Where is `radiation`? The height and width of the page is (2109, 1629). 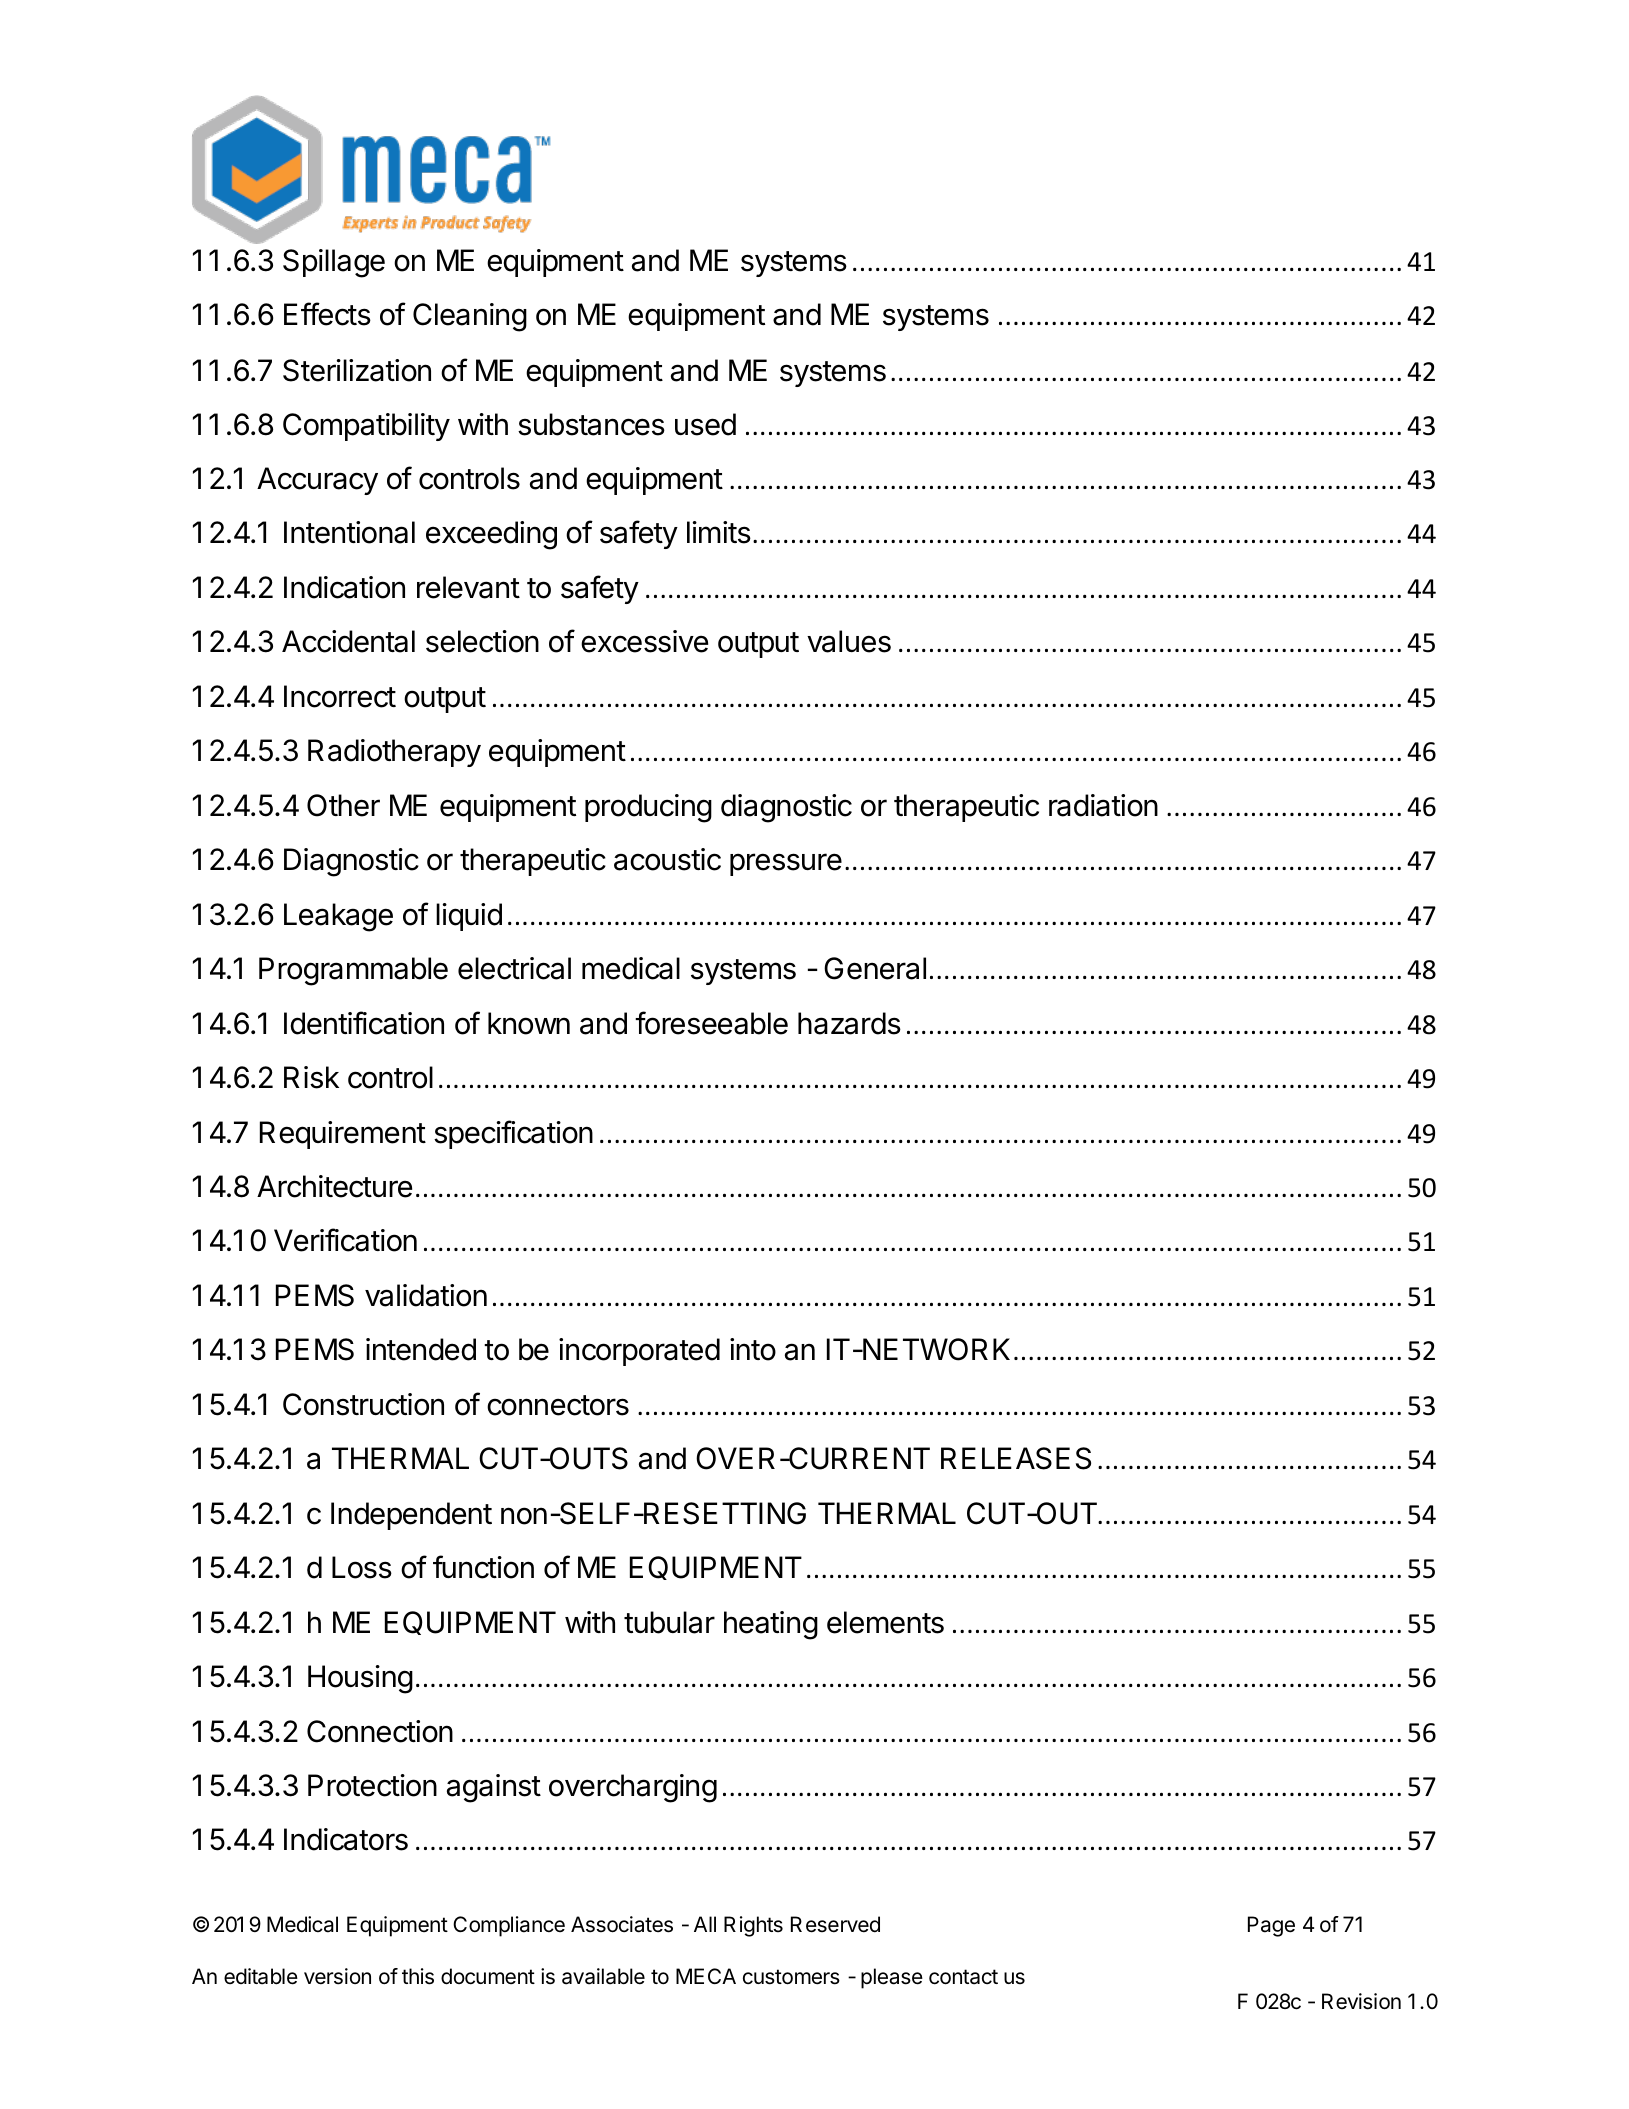 radiation is located at coordinates (1103, 805).
